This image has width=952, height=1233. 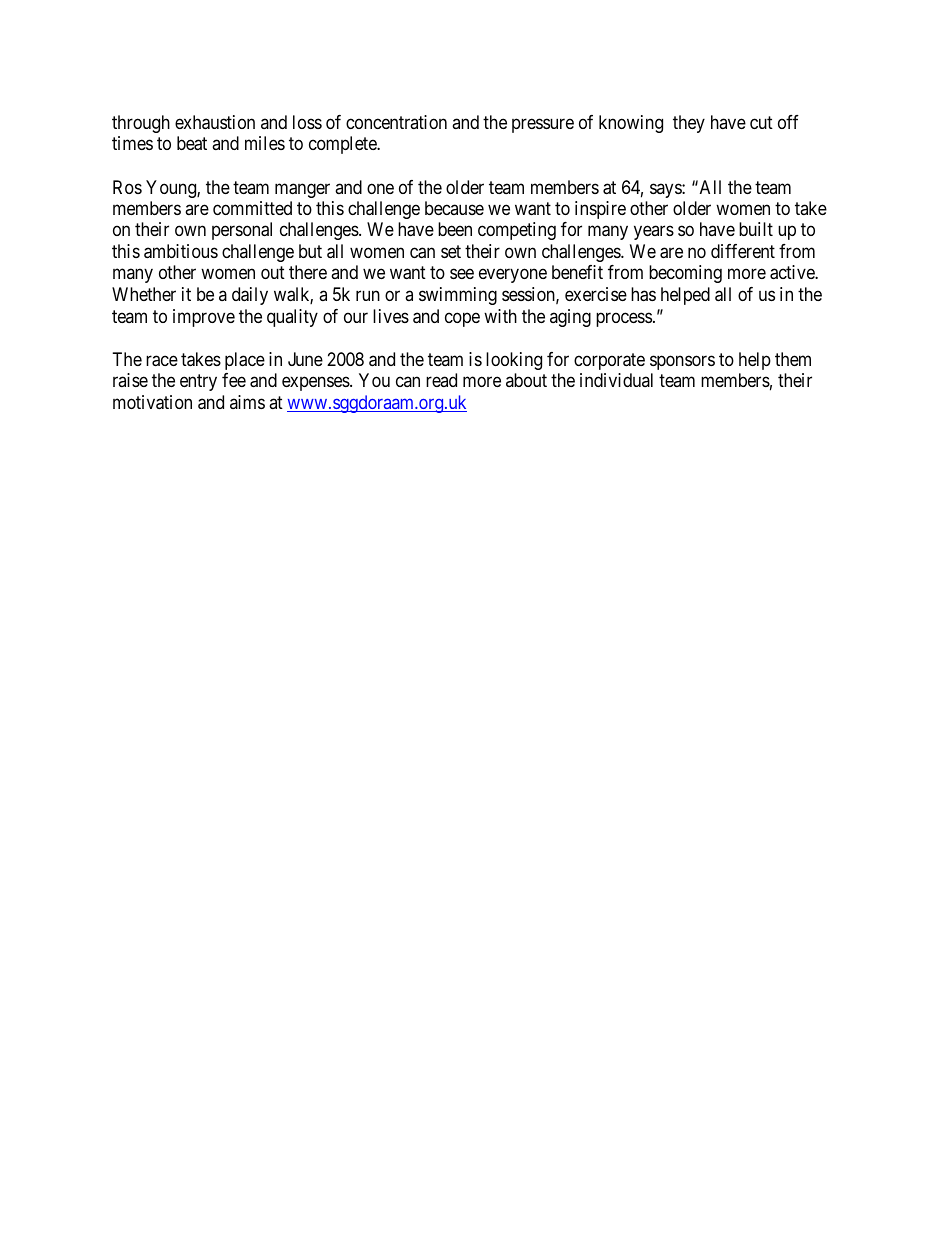 What do you see at coordinates (396, 122) in the image?
I see `concentration` at bounding box center [396, 122].
